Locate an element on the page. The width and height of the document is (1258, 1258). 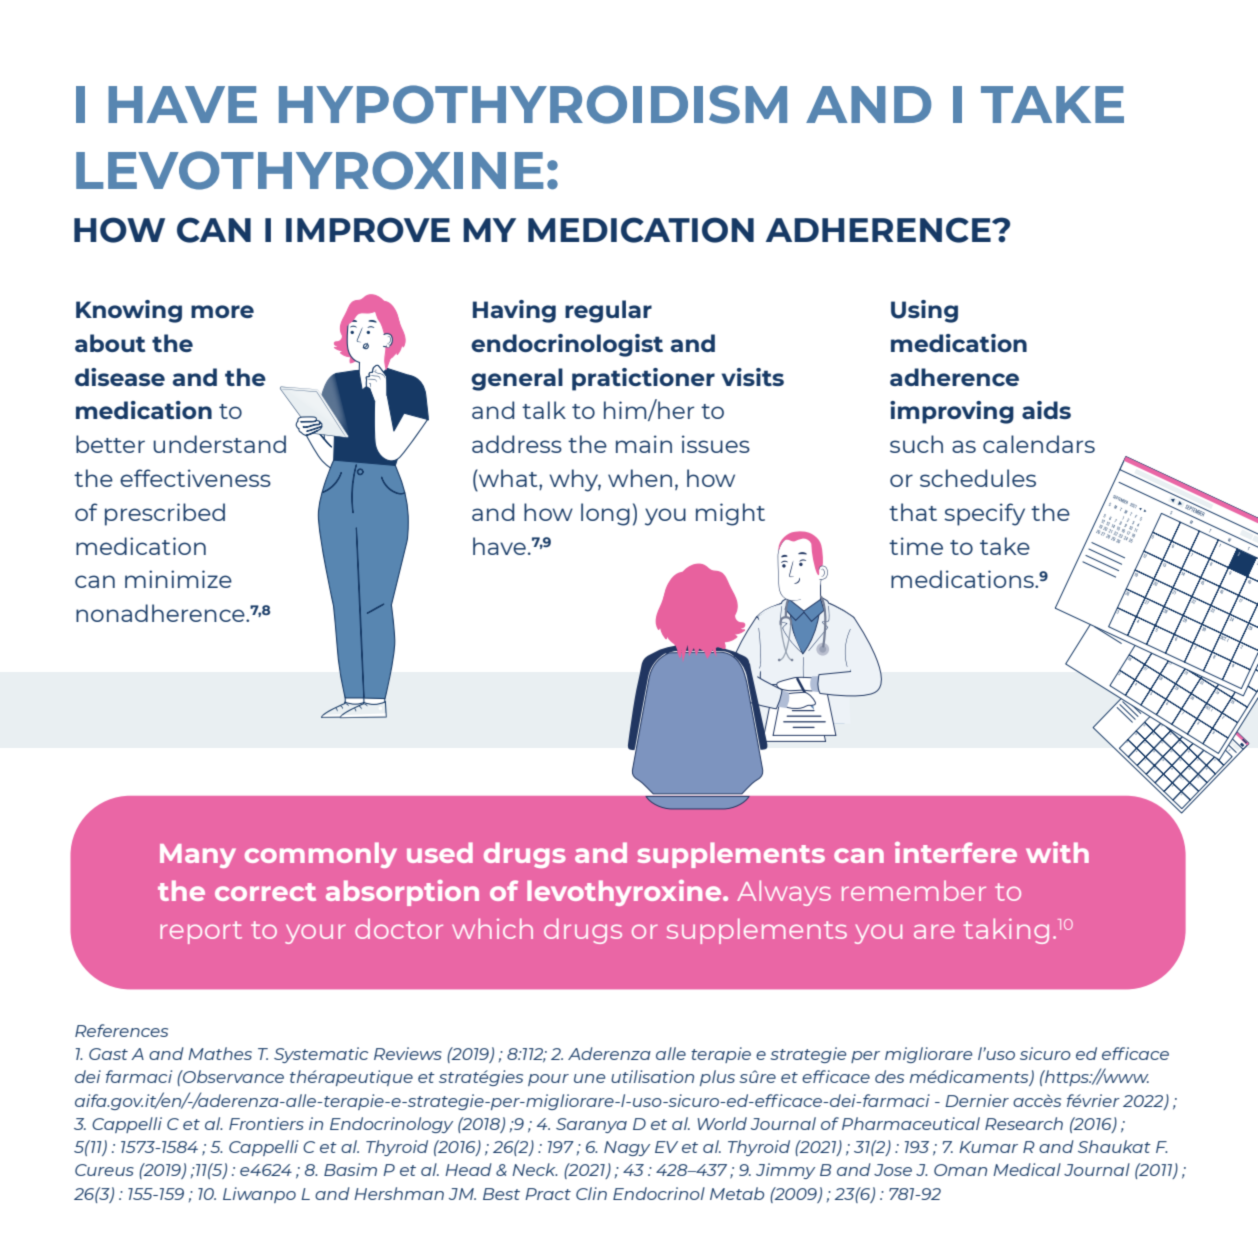
more is located at coordinates (222, 311).
